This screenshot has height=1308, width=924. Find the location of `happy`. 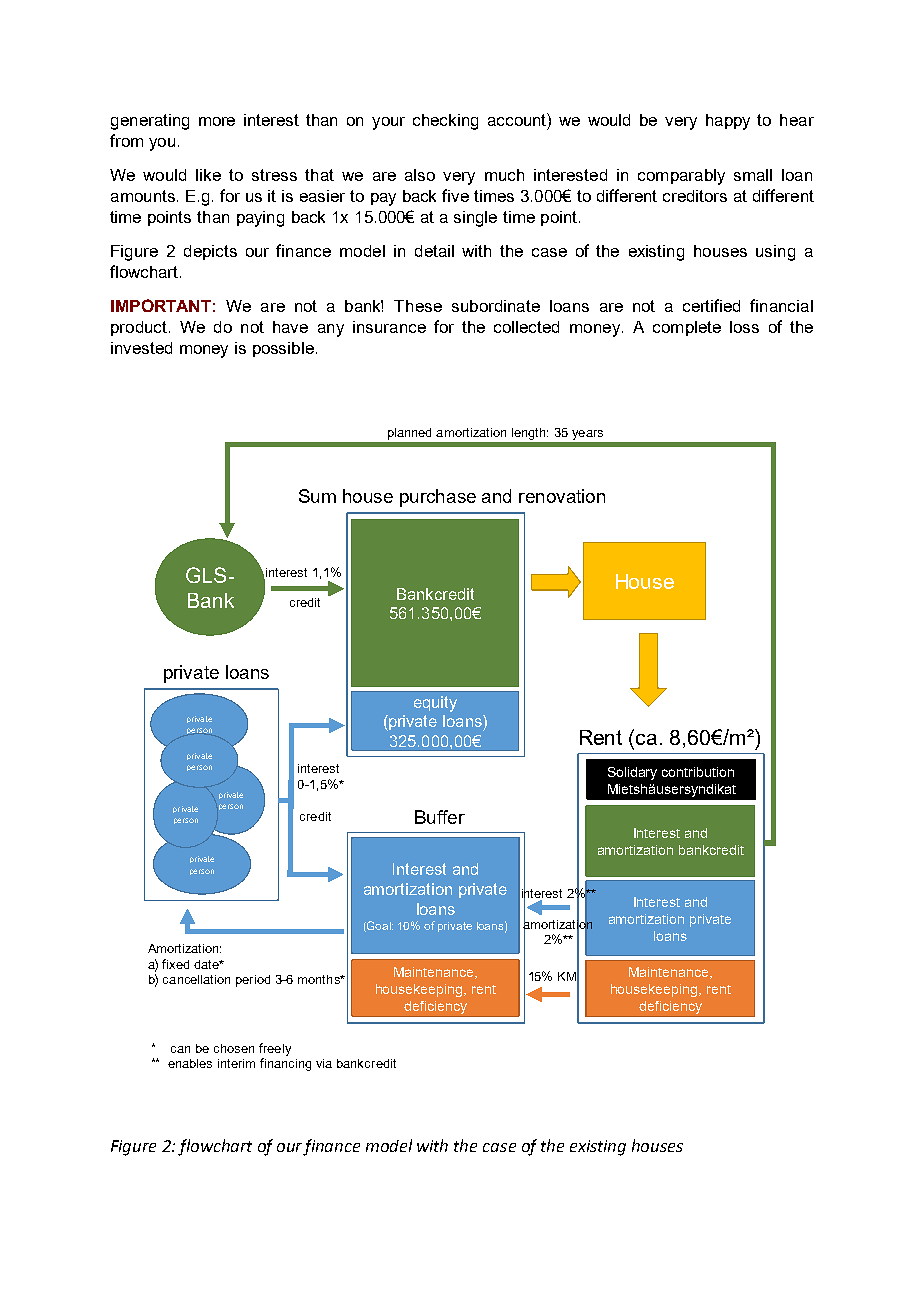

happy is located at coordinates (728, 122).
